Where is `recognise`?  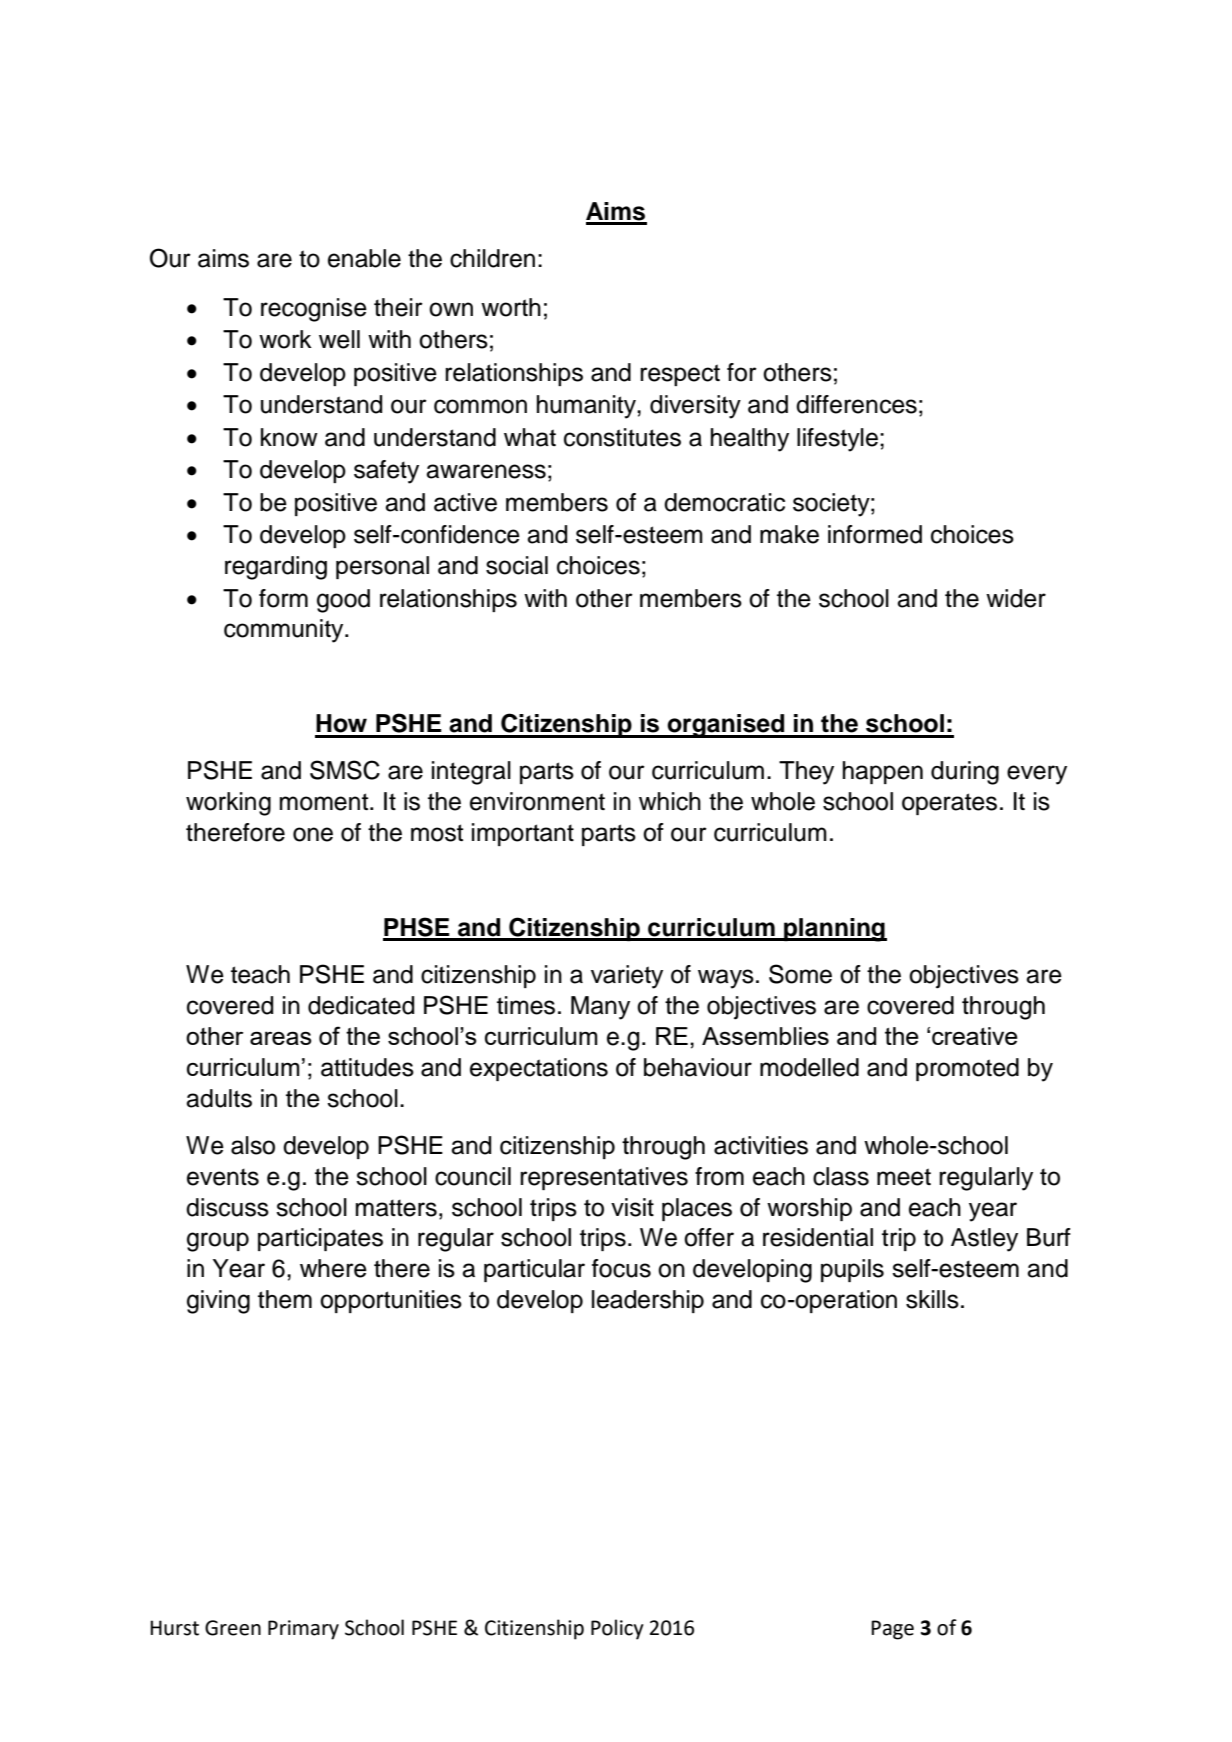
recognise is located at coordinates (314, 310).
